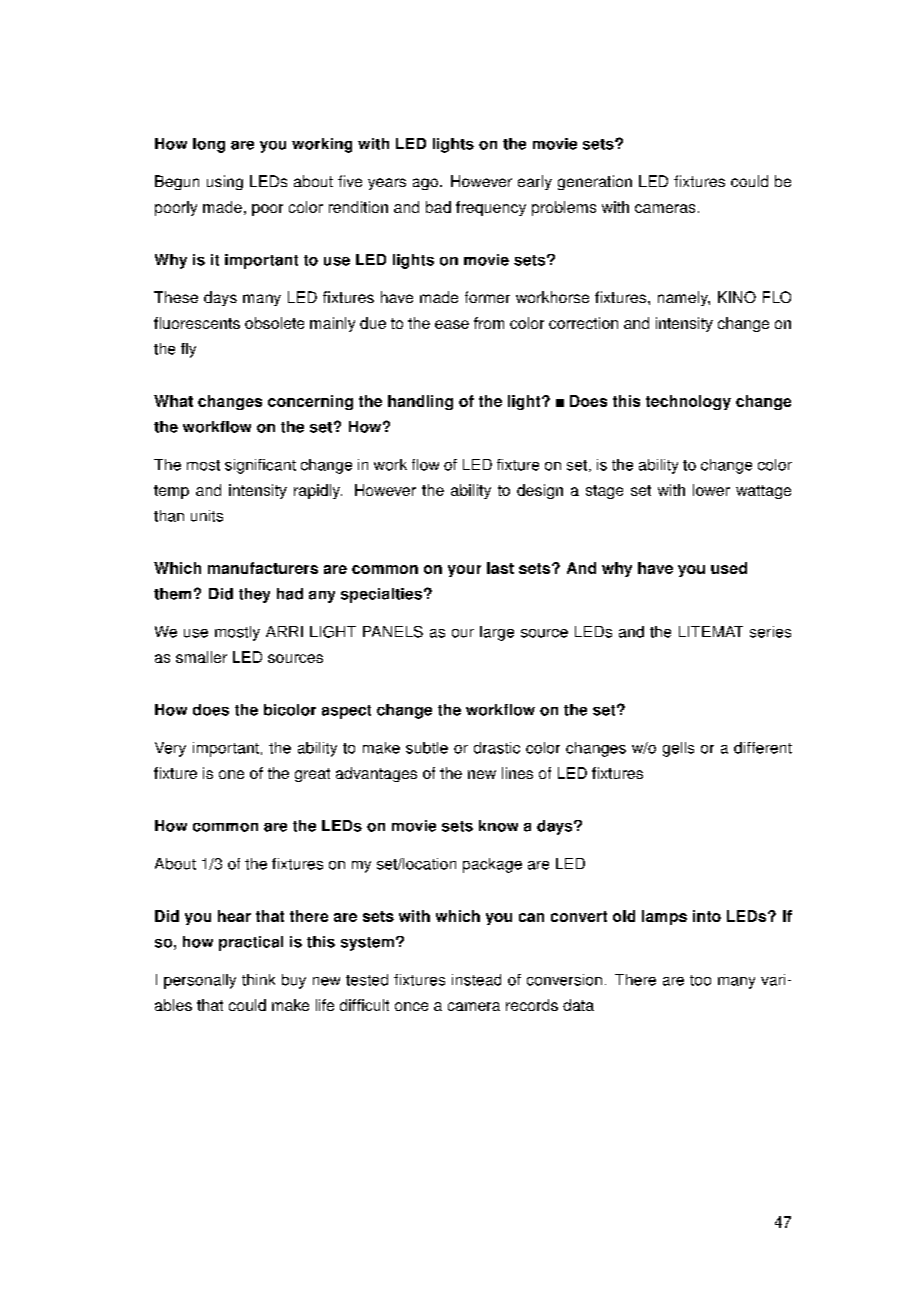  I want to click on too, so click(700, 980).
